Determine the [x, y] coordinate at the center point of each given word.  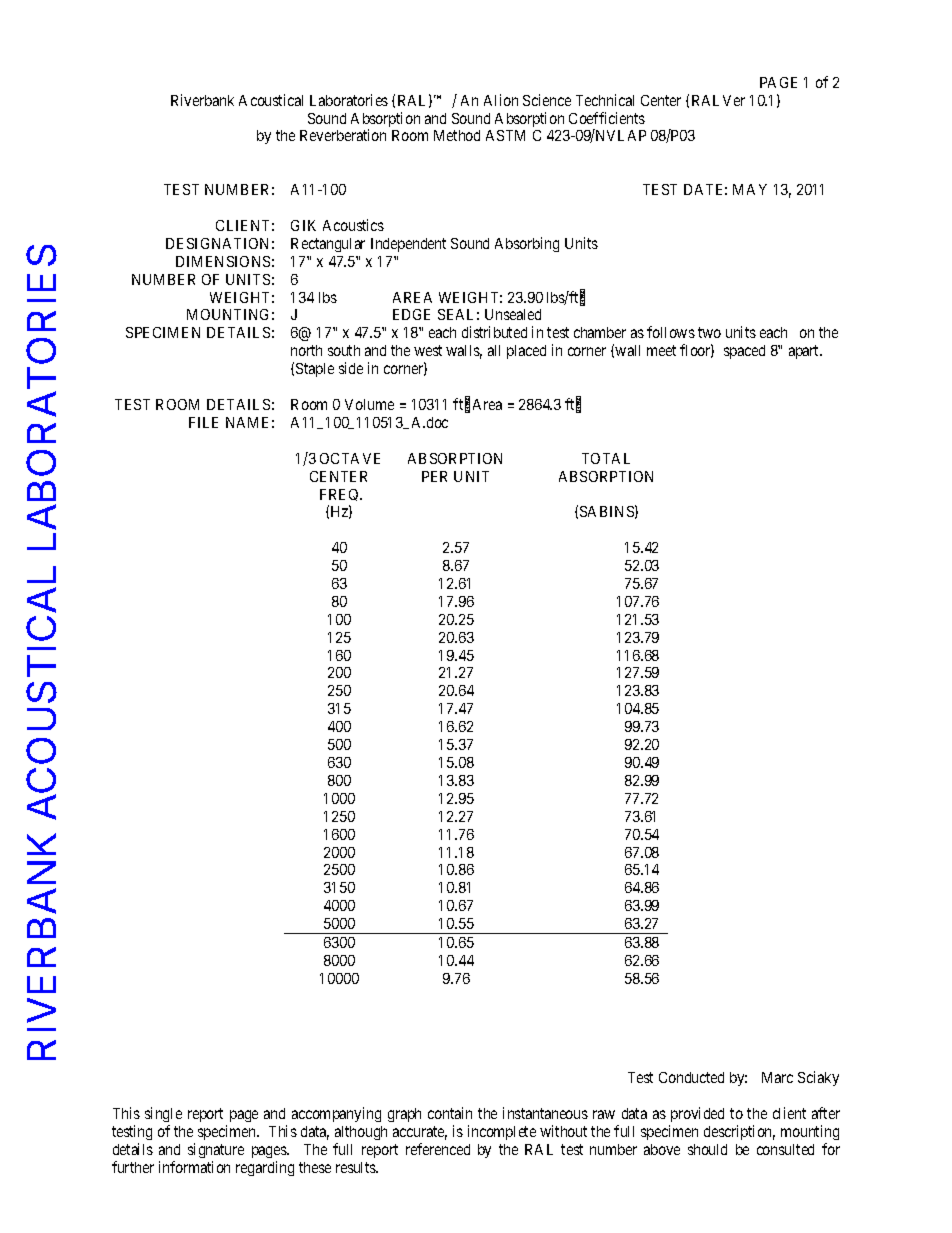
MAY [750, 189]
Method [457, 135]
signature [216, 1150]
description [739, 1132]
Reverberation [343, 135]
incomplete [502, 1132]
